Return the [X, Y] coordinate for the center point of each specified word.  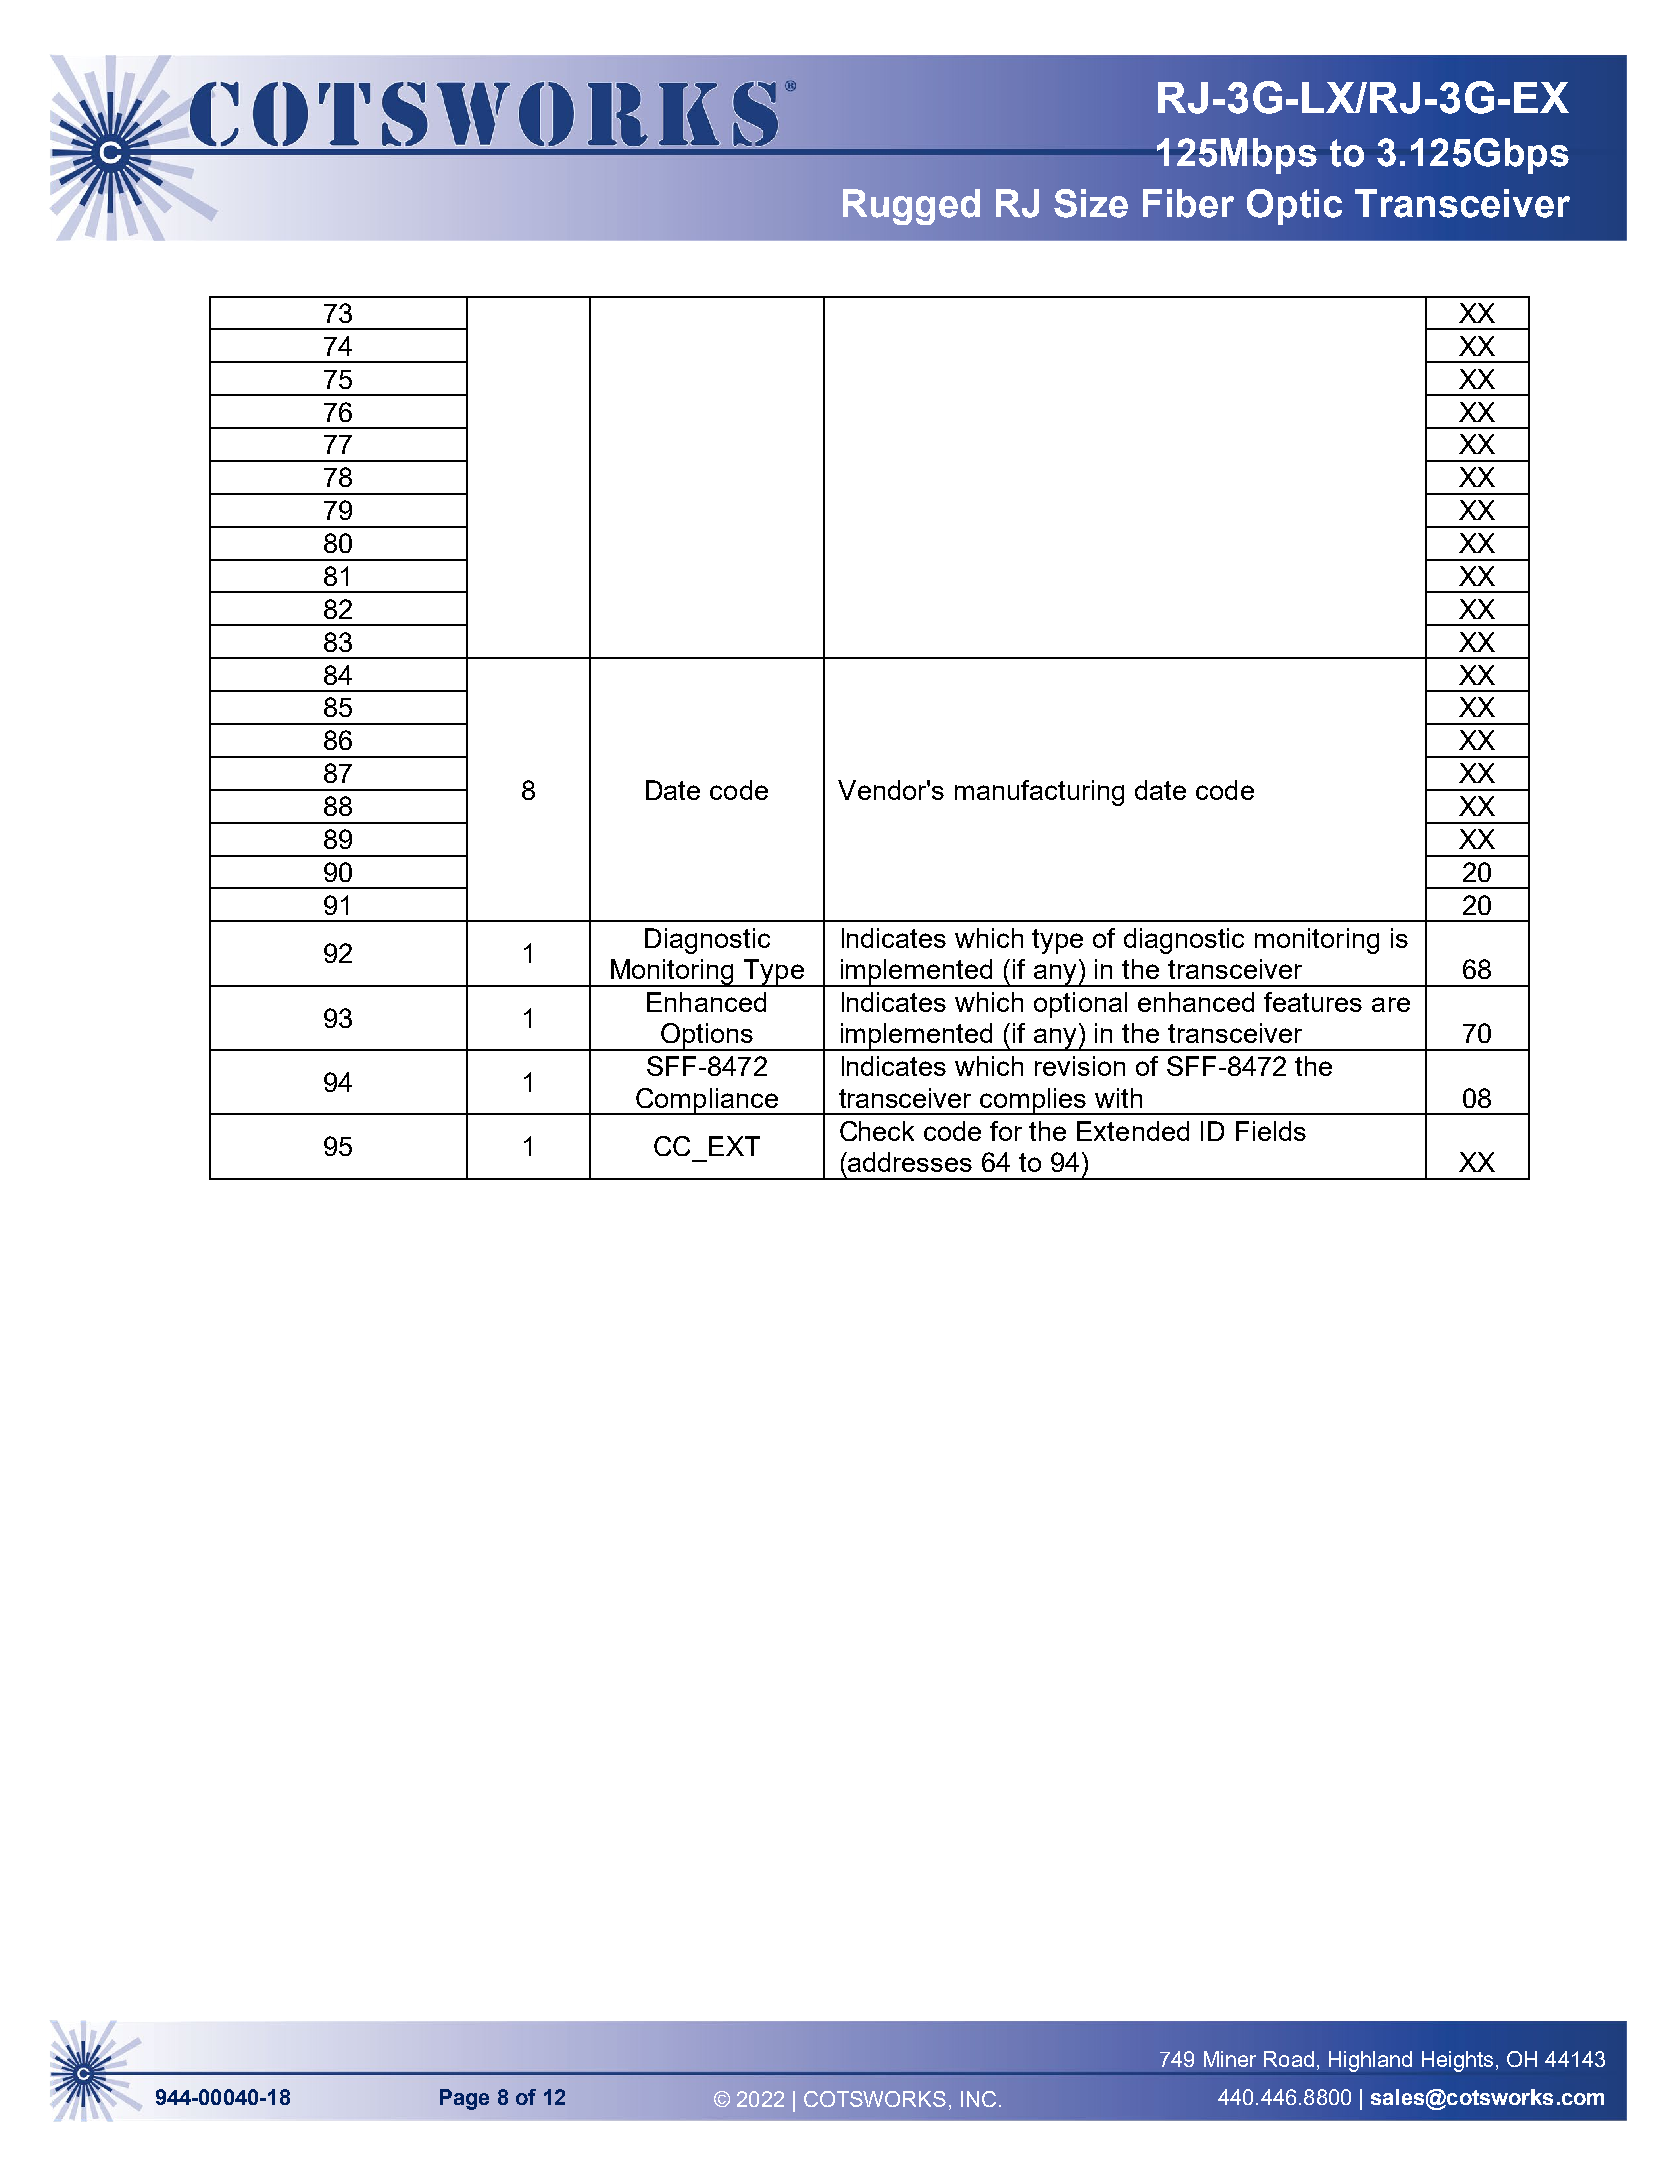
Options [706, 1037]
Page [464, 2099]
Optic [1294, 207]
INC [978, 2099]
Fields [1271, 1131]
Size [1091, 203]
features [1313, 1002]
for [1006, 1131]
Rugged [911, 207]
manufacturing [1039, 793]
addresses [909, 1162]
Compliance [707, 1101]
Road [1289, 2059]
